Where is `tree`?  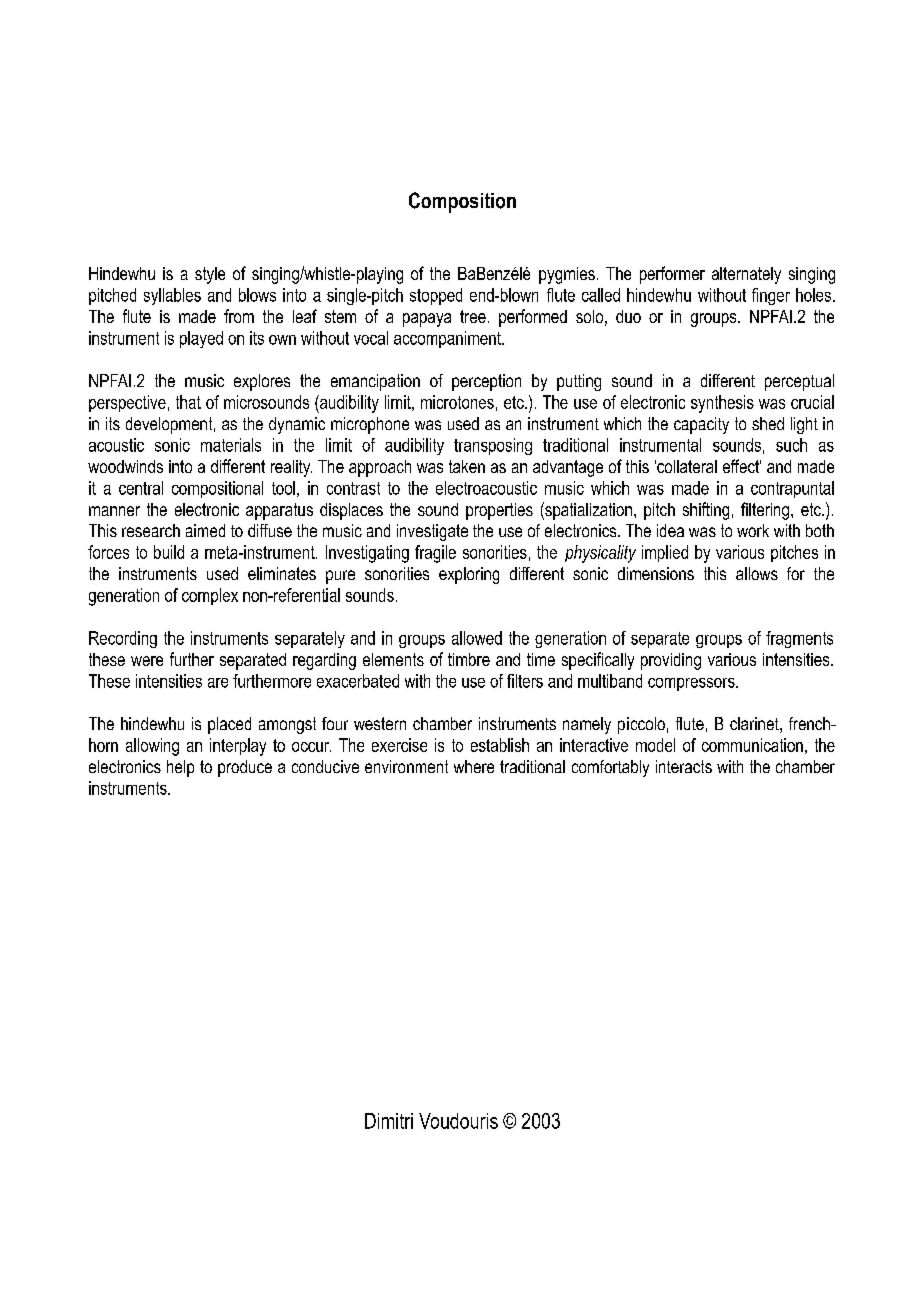 tree is located at coordinates (473, 316).
